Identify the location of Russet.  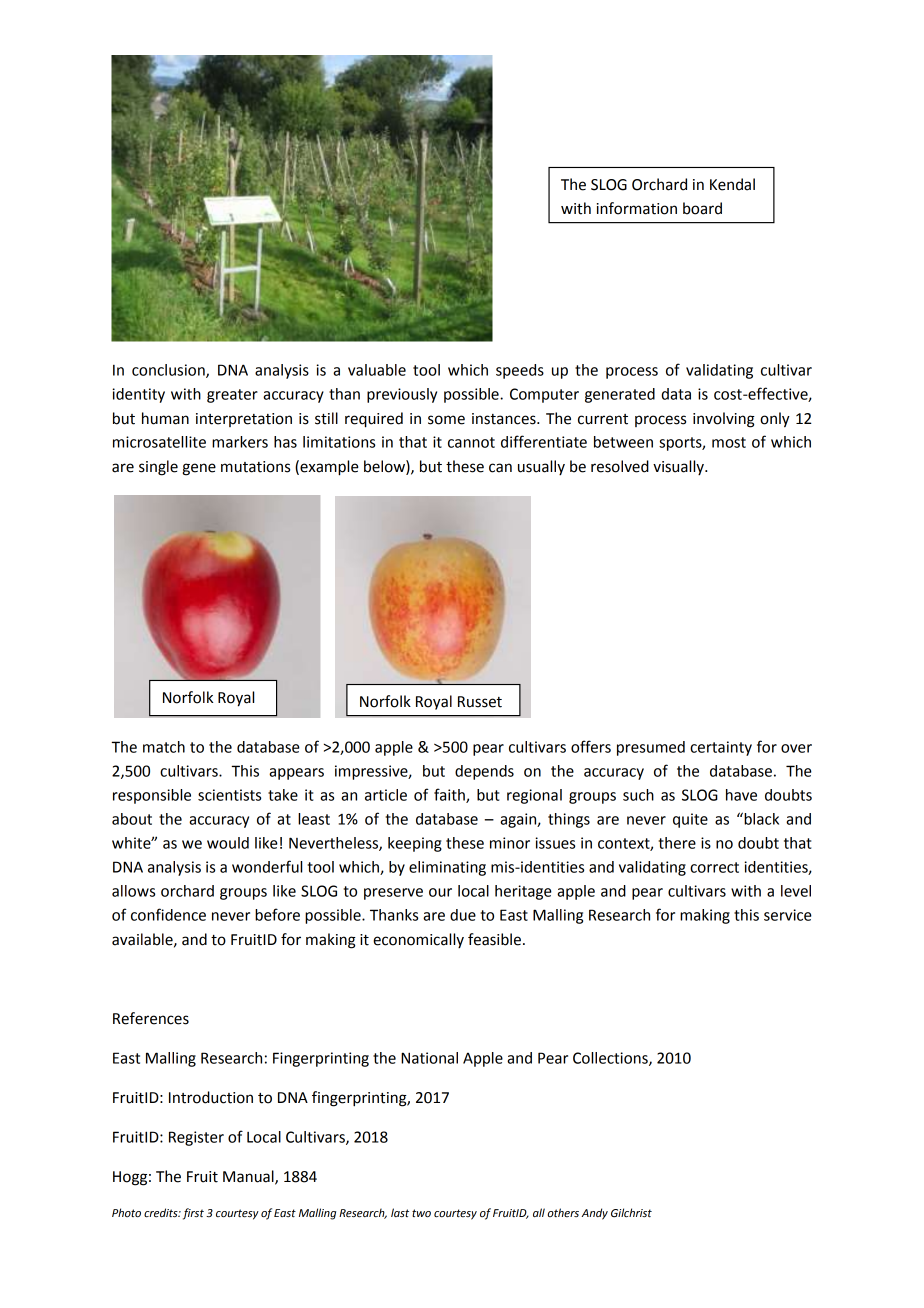
(480, 702).
